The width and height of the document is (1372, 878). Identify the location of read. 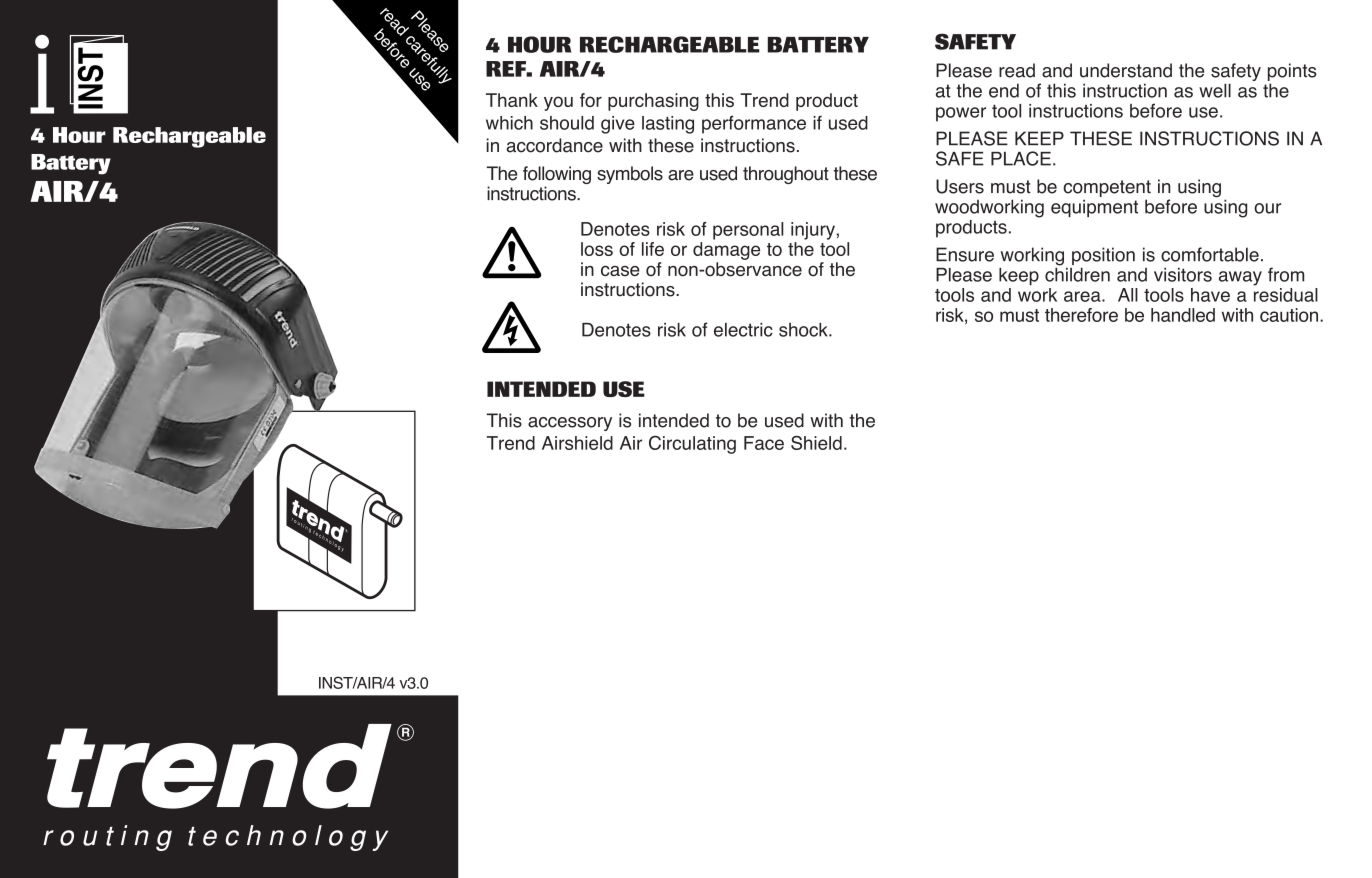
(1017, 70).
